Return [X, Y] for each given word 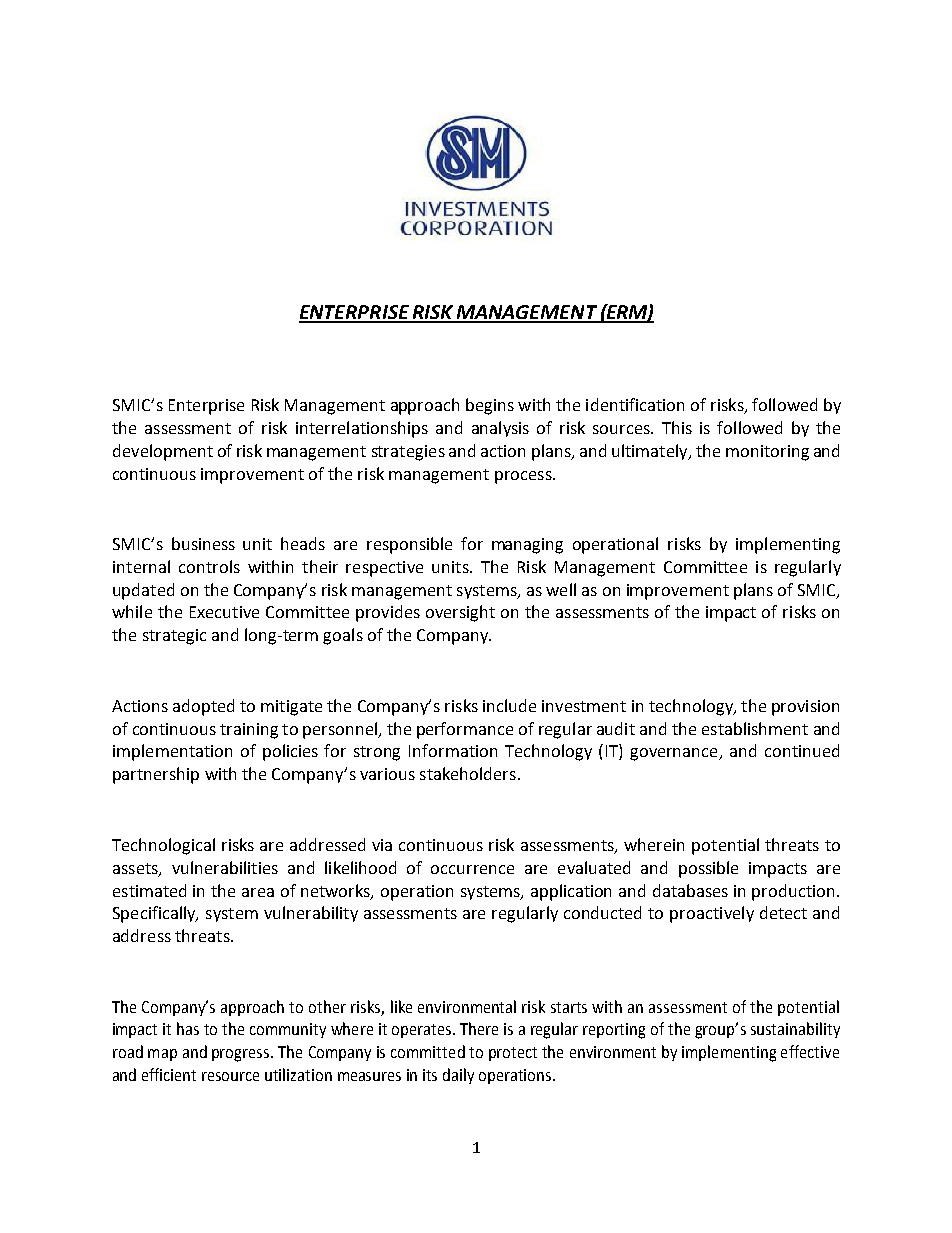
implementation [172, 752]
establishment [755, 728]
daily [458, 1076]
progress [242, 1055]
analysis [500, 429]
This [677, 427]
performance [465, 730]
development [163, 452]
